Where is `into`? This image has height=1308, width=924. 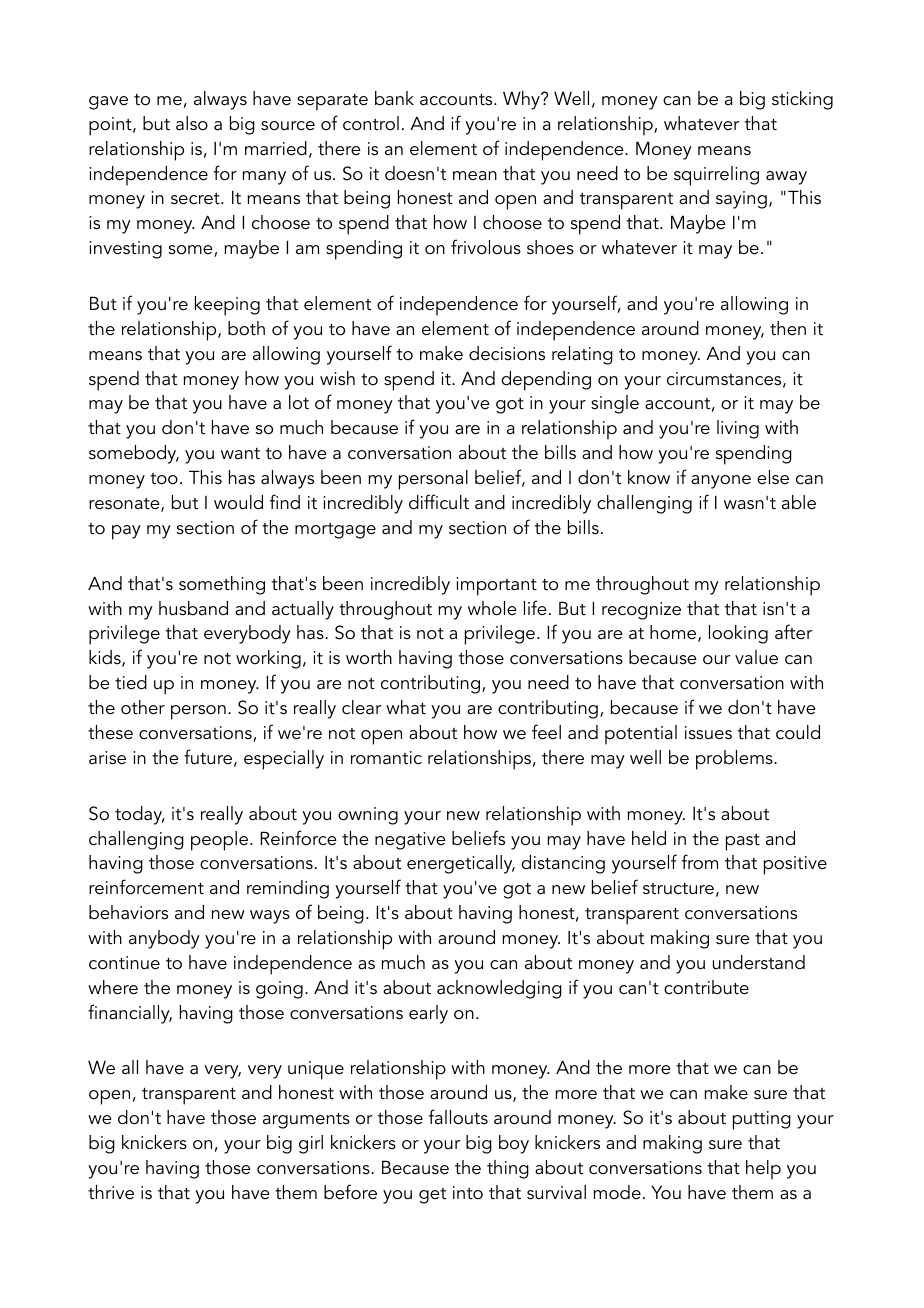 into is located at coordinates (468, 1193).
